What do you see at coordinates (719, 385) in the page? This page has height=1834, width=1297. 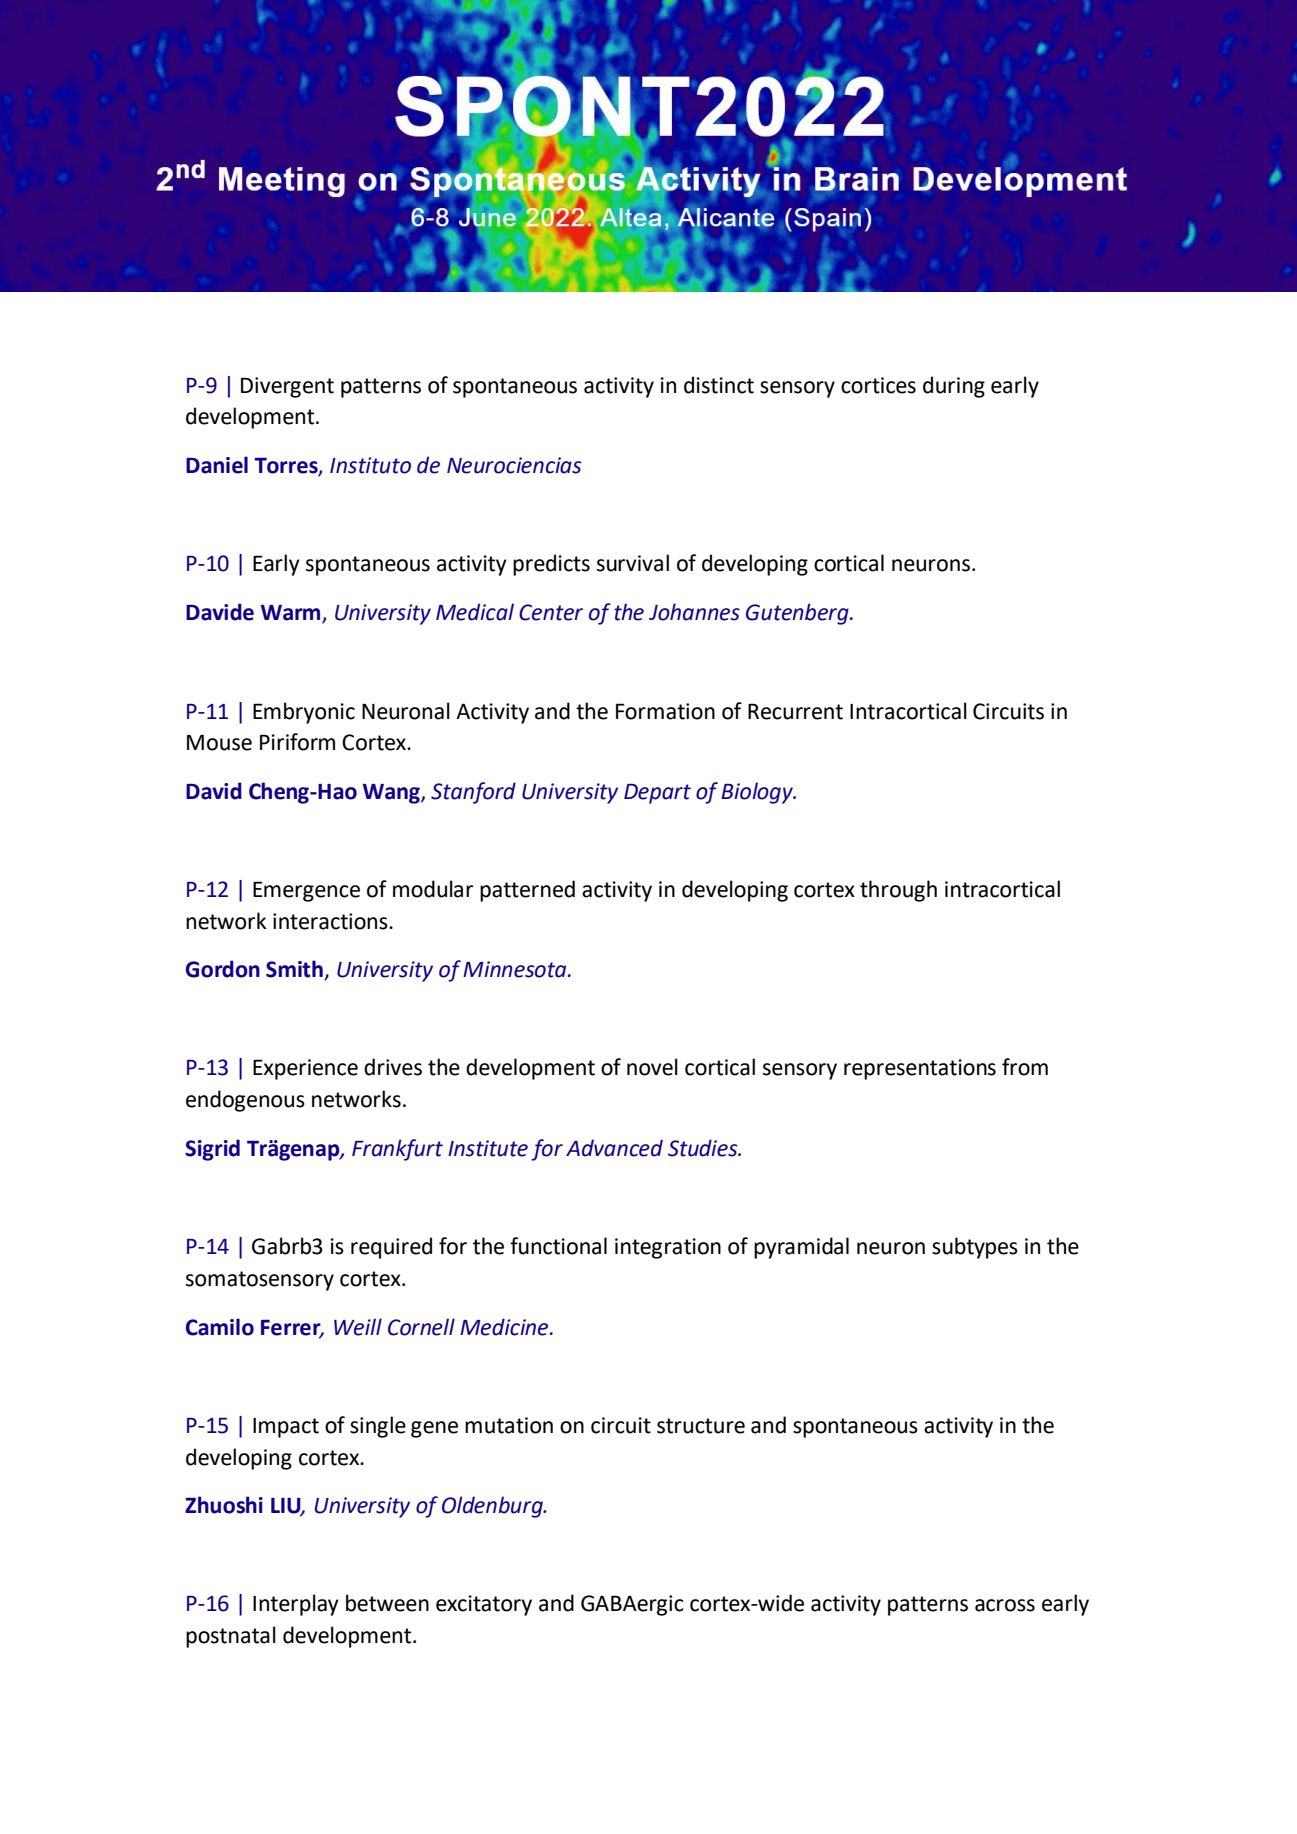 I see `distinct` at bounding box center [719, 385].
